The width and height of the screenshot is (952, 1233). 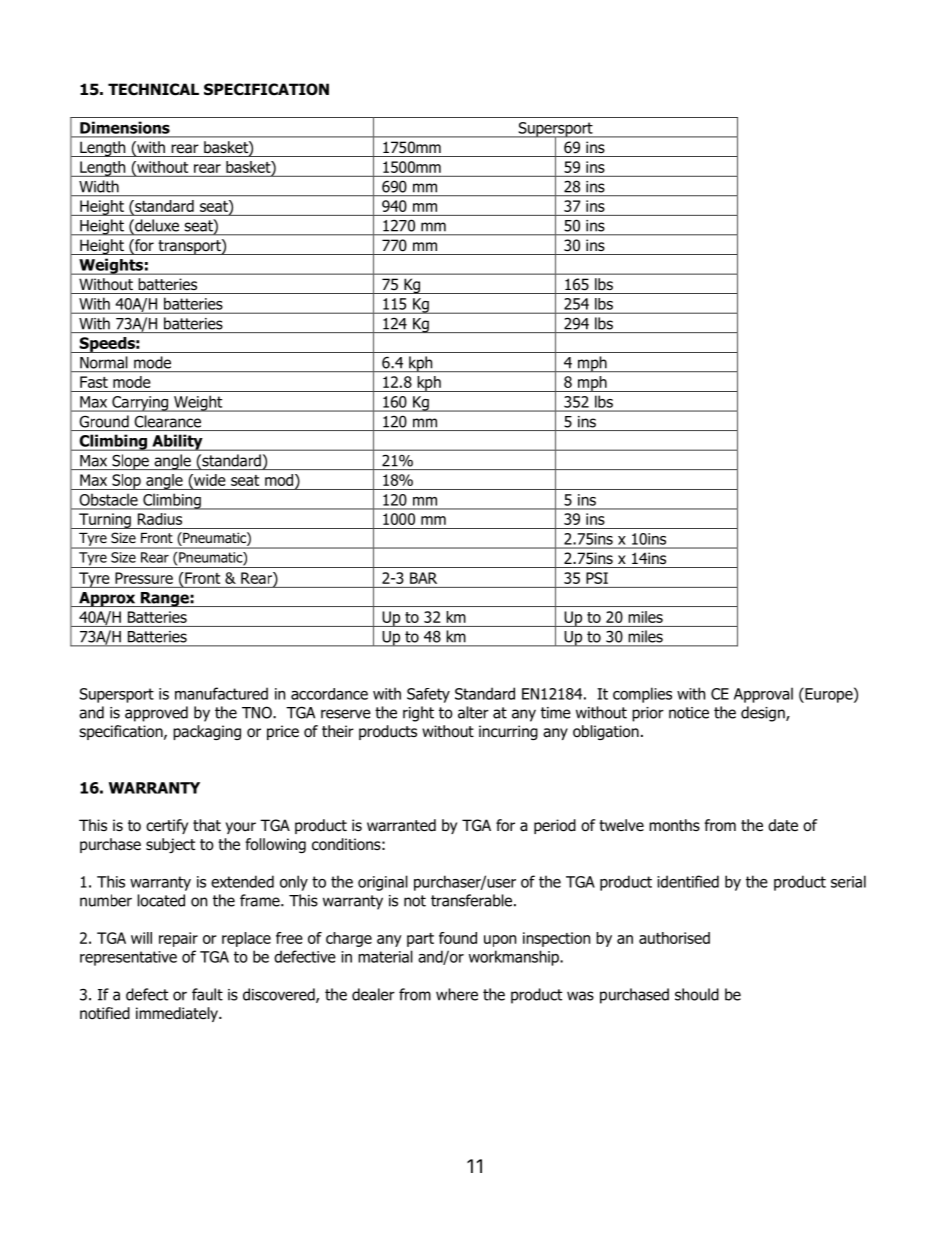 I want to click on PSI, so click(x=597, y=578).
